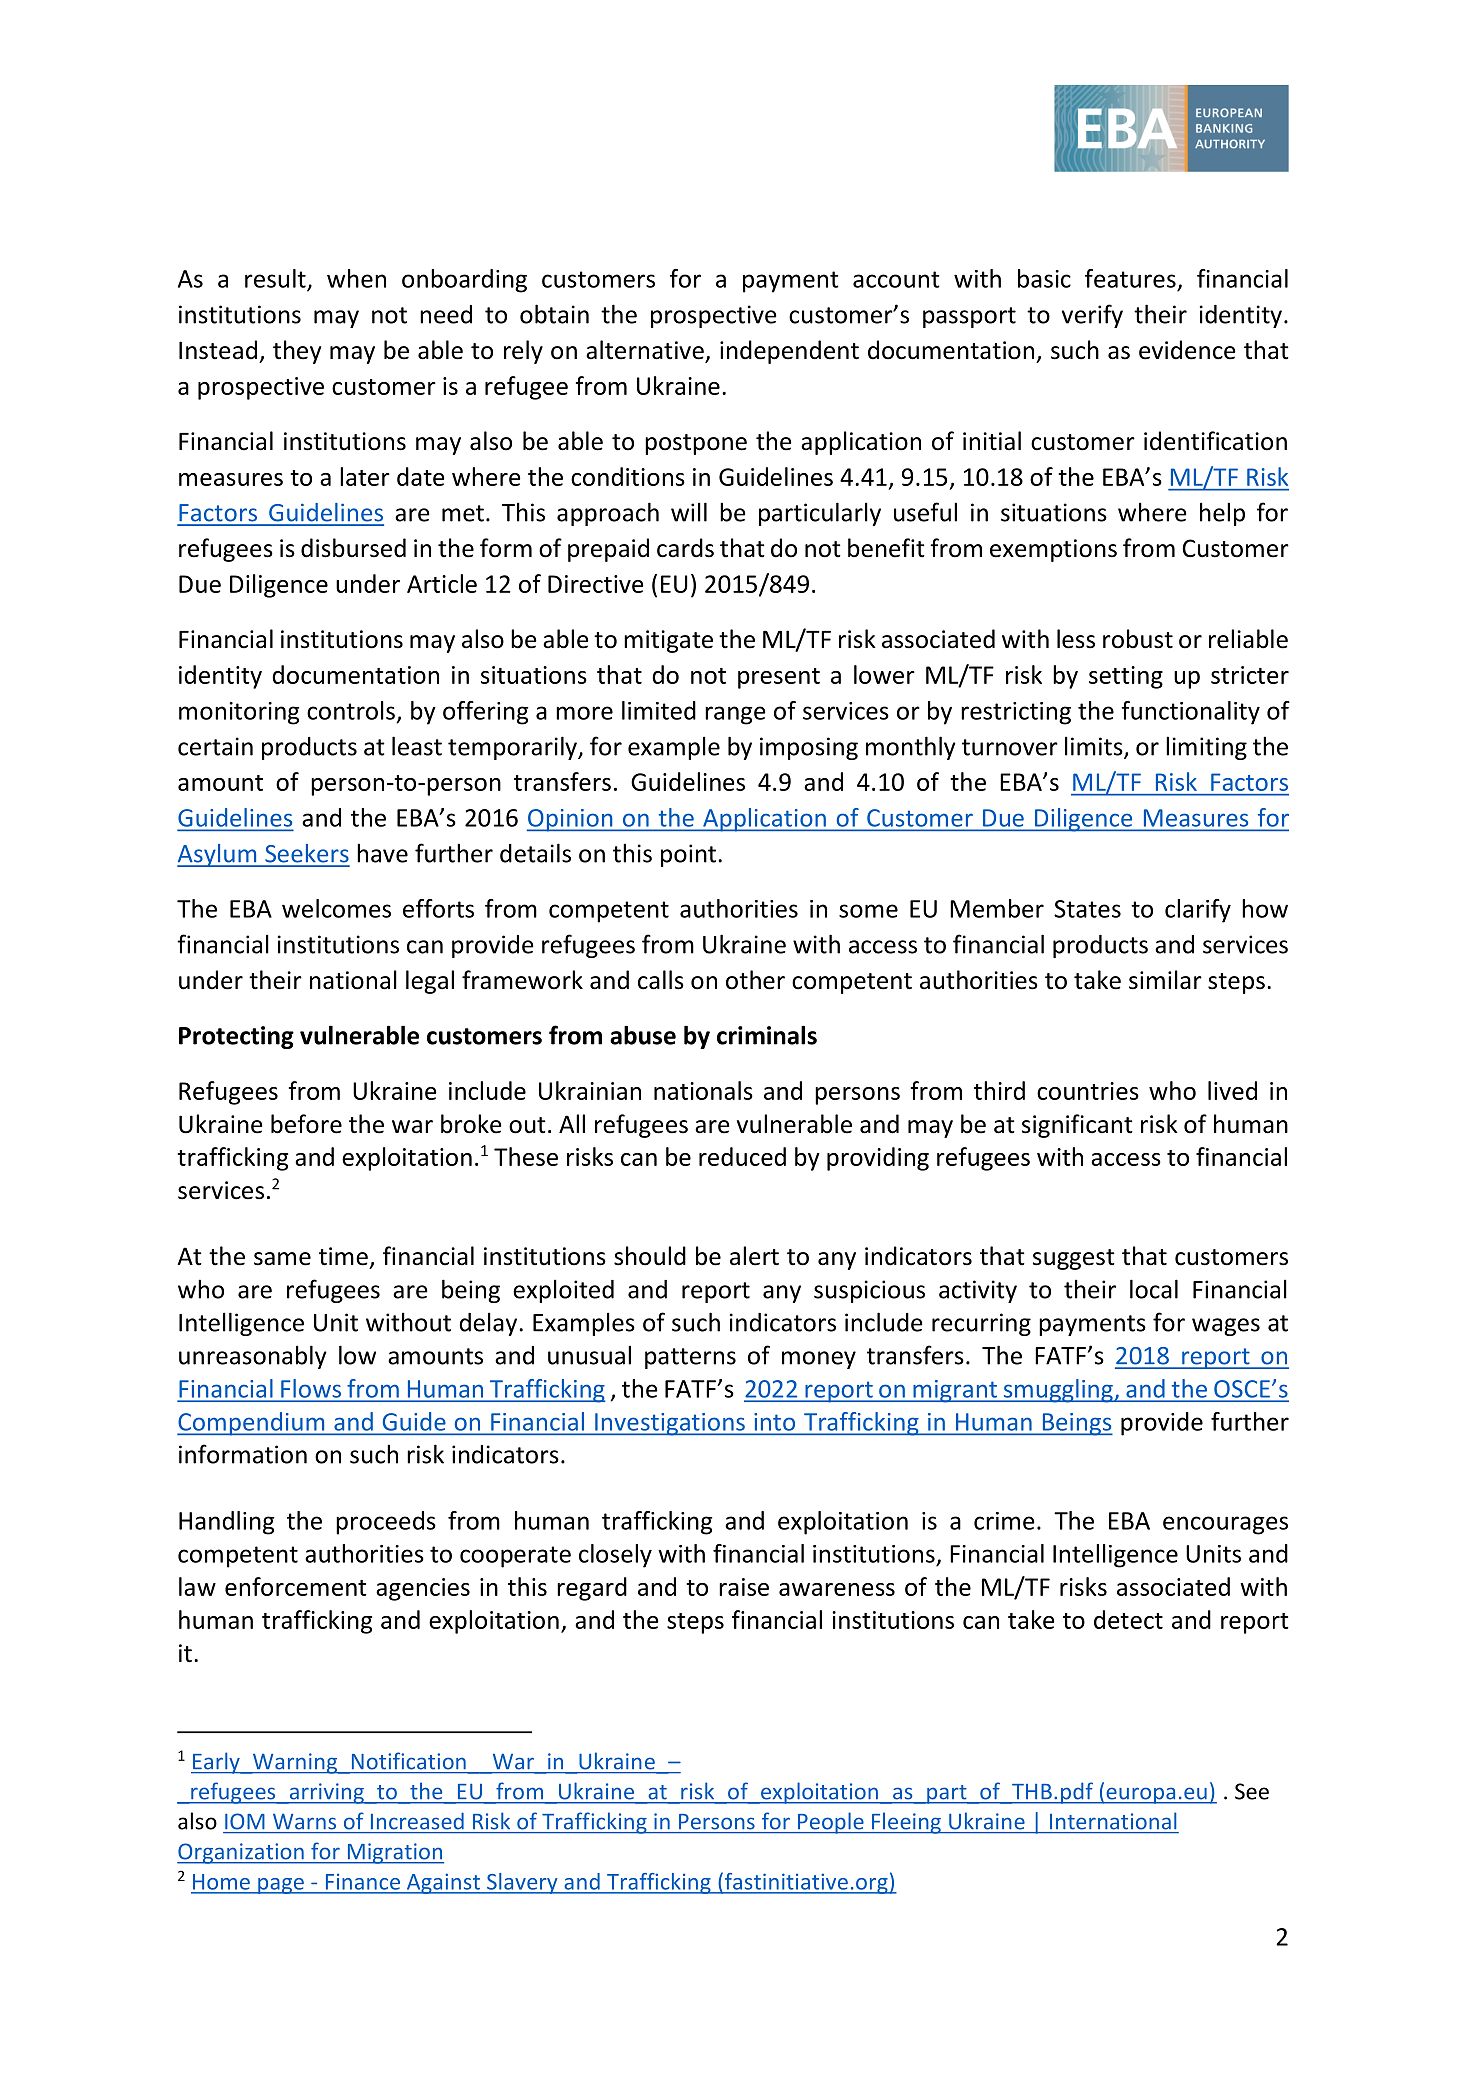  I want to click on before, so click(306, 1124).
